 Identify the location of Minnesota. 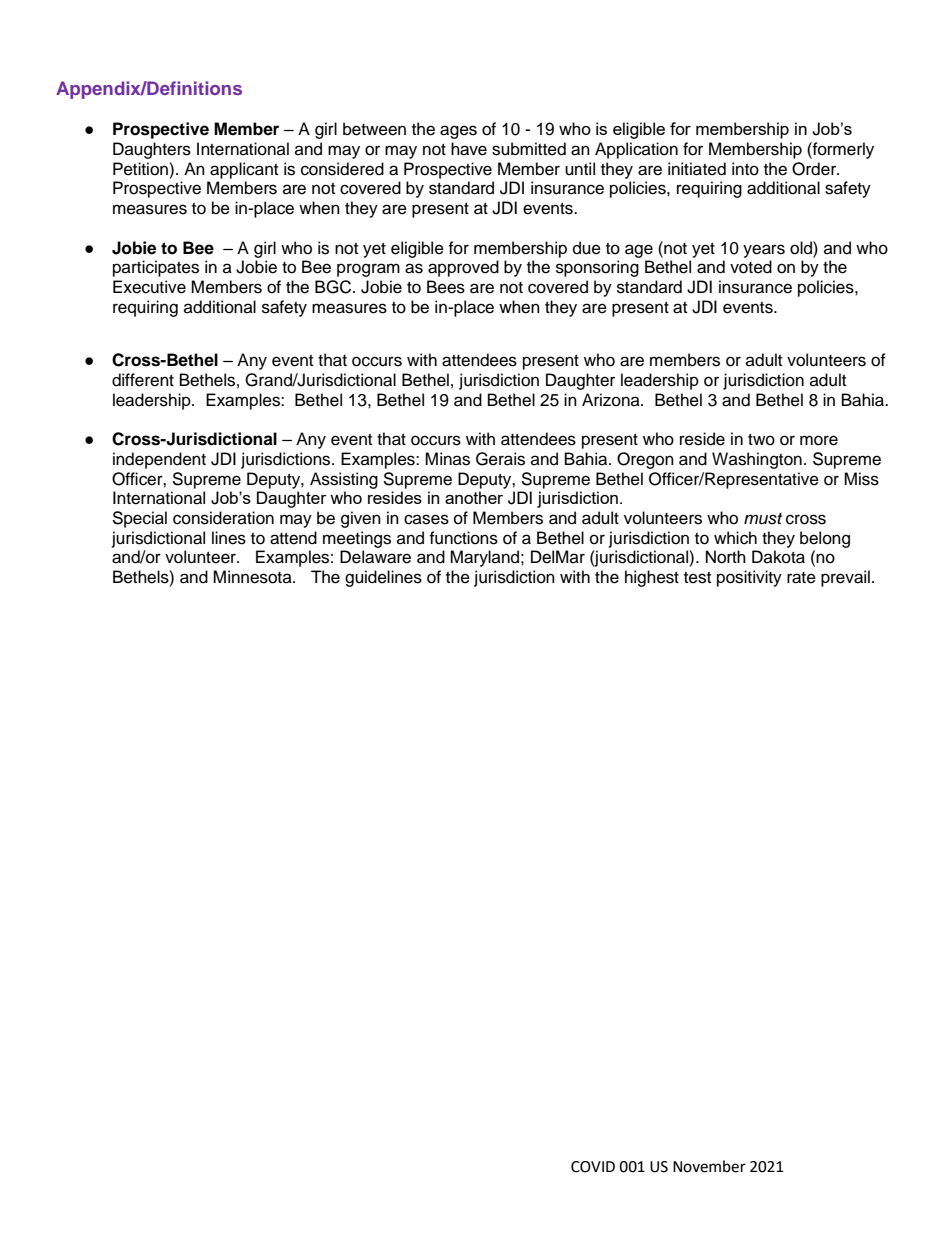
(253, 577).
